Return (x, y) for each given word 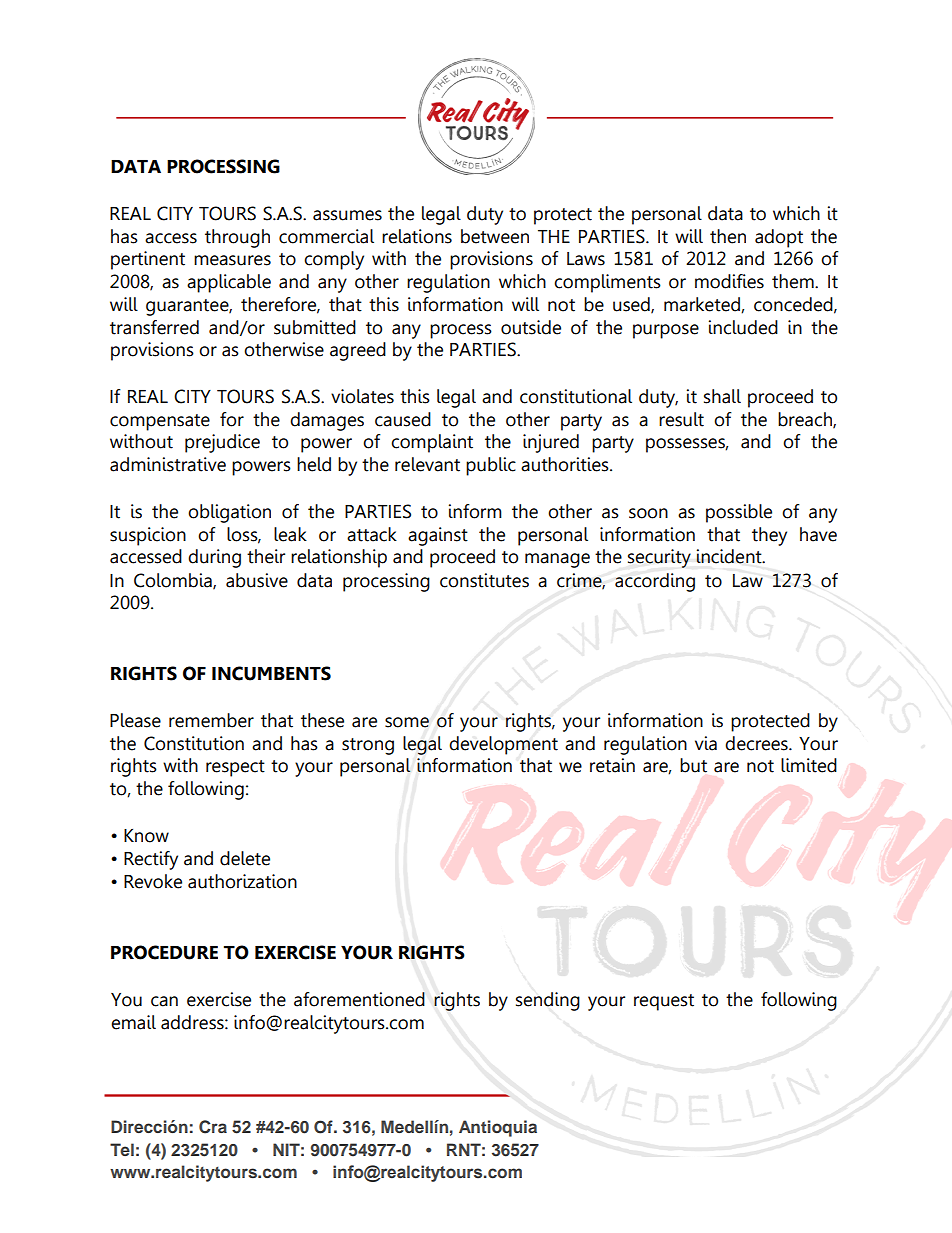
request (664, 1002)
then (728, 236)
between (495, 236)
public (491, 466)
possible (739, 513)
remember (211, 720)
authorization (242, 881)
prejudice (222, 443)
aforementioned (359, 999)
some (407, 722)
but (693, 765)
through (237, 238)
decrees (757, 743)
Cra (213, 1127)
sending (548, 1001)
